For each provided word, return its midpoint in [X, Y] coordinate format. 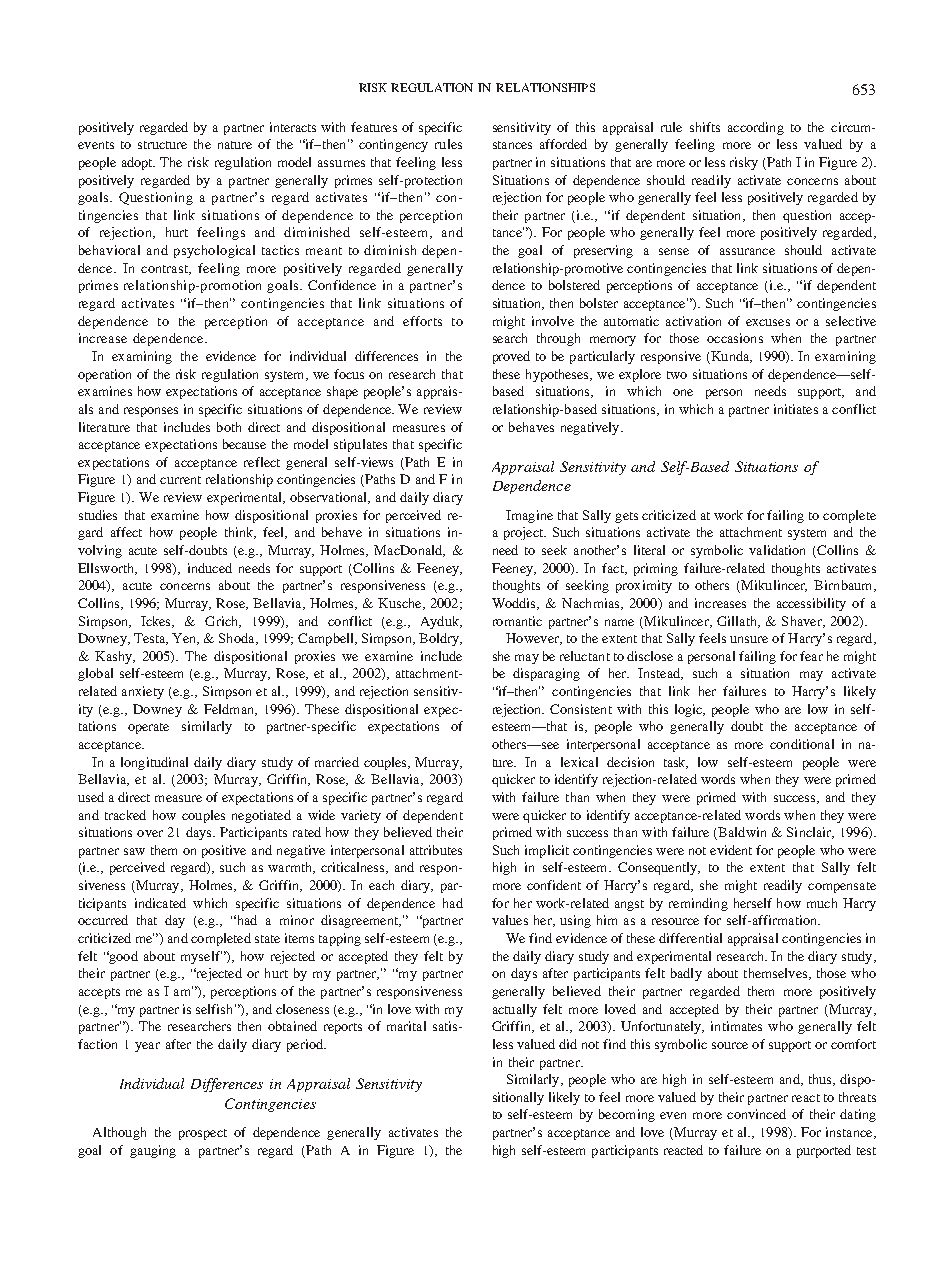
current [180, 480]
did [568, 1044]
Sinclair [810, 833]
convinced [756, 1114]
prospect [203, 1134]
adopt [138, 163]
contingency [393, 145]
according [756, 128]
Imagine [529, 516]
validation [777, 550]
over [150, 833]
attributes [436, 850]
